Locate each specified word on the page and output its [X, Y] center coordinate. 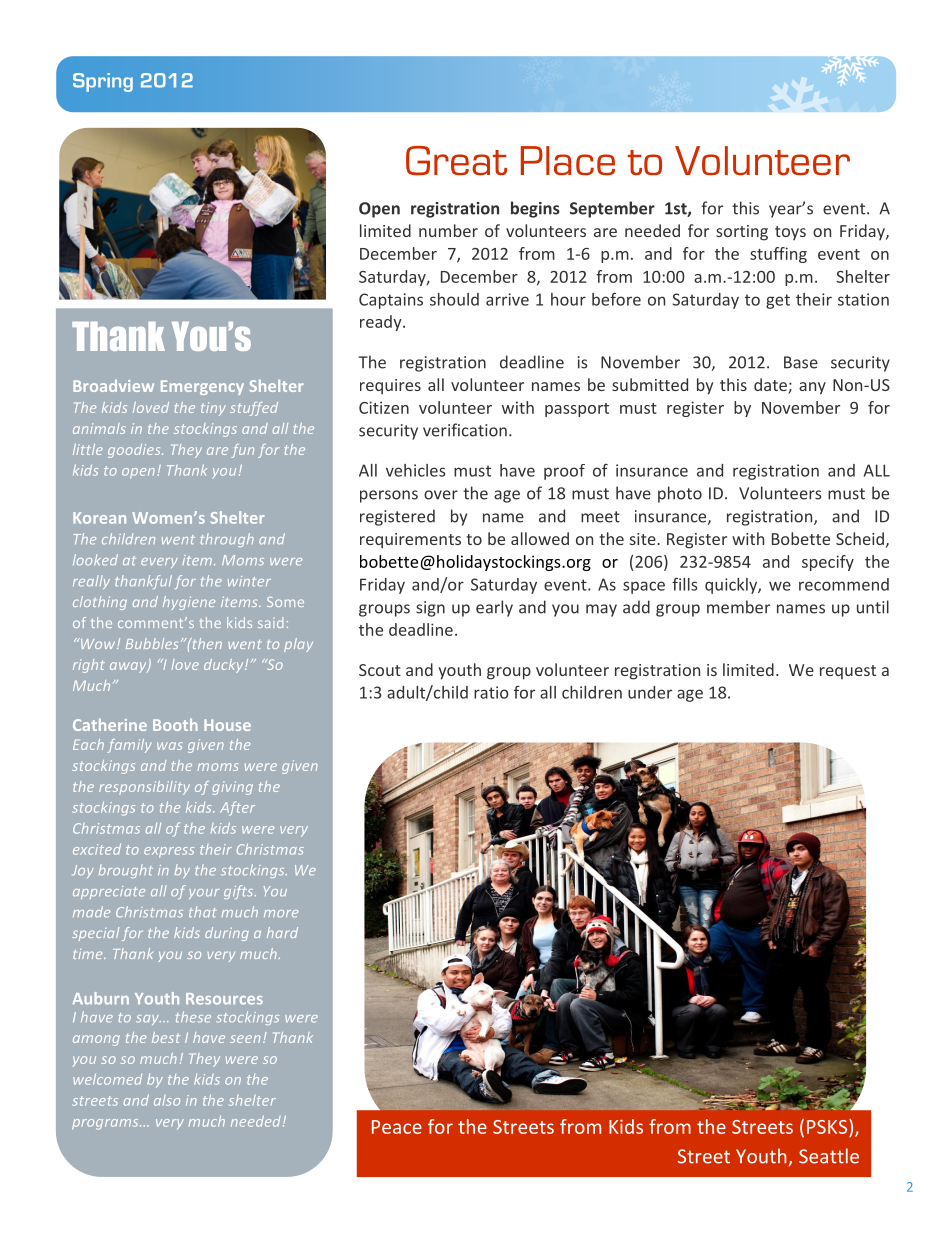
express [169, 852]
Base [801, 362]
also [167, 1100]
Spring [103, 82]
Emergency [202, 387]
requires [390, 387]
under [650, 692]
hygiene [189, 603]
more [281, 914]
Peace [397, 1127]
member [738, 607]
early [494, 608]
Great [456, 161]
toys [790, 233]
